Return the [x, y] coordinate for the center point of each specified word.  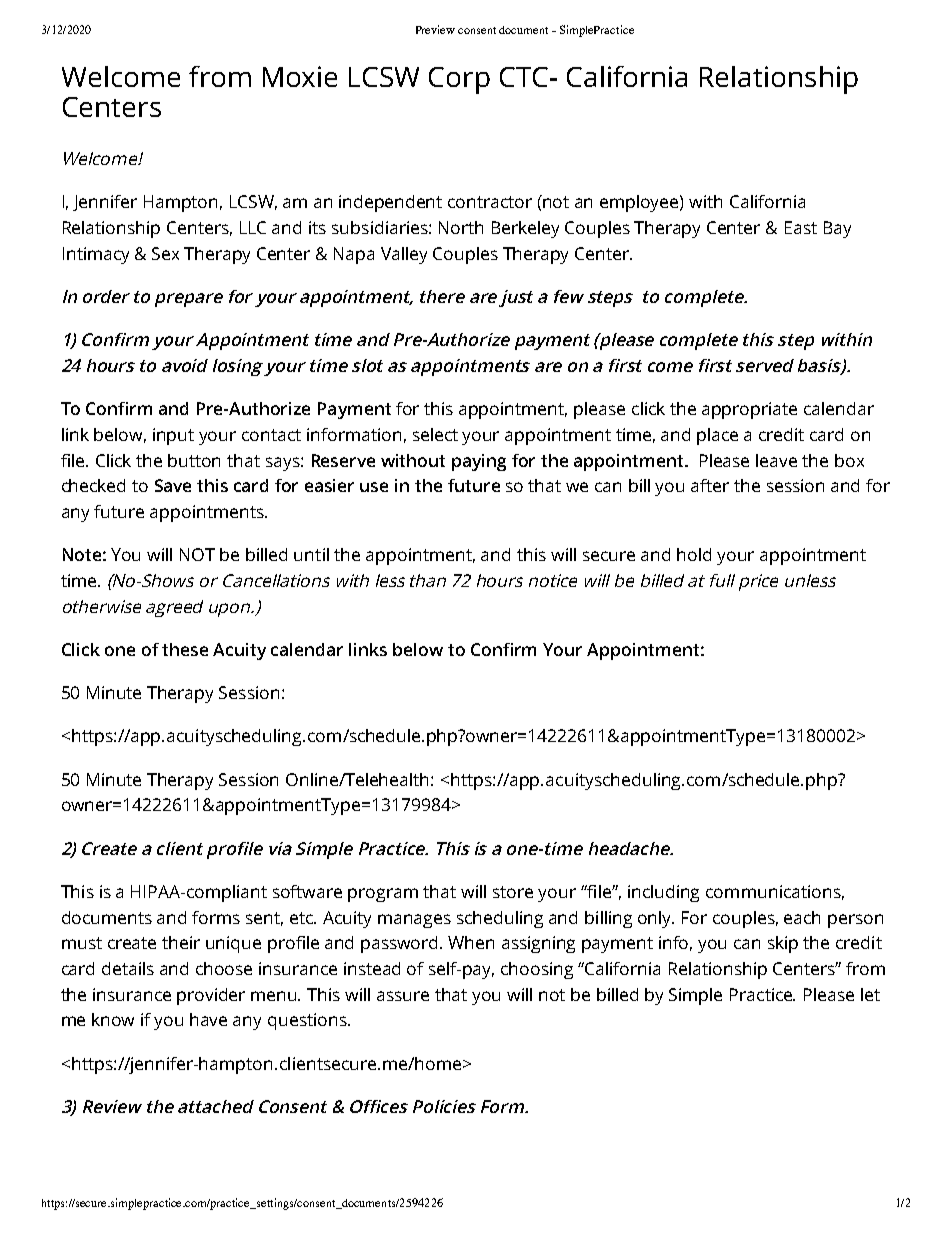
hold [694, 554]
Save [173, 485]
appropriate [749, 410]
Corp [459, 80]
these [185, 649]
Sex [165, 253]
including [663, 893]
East [801, 227]
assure [403, 996]
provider [211, 996]
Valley [404, 255]
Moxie [300, 76]
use [374, 487]
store [513, 892]
